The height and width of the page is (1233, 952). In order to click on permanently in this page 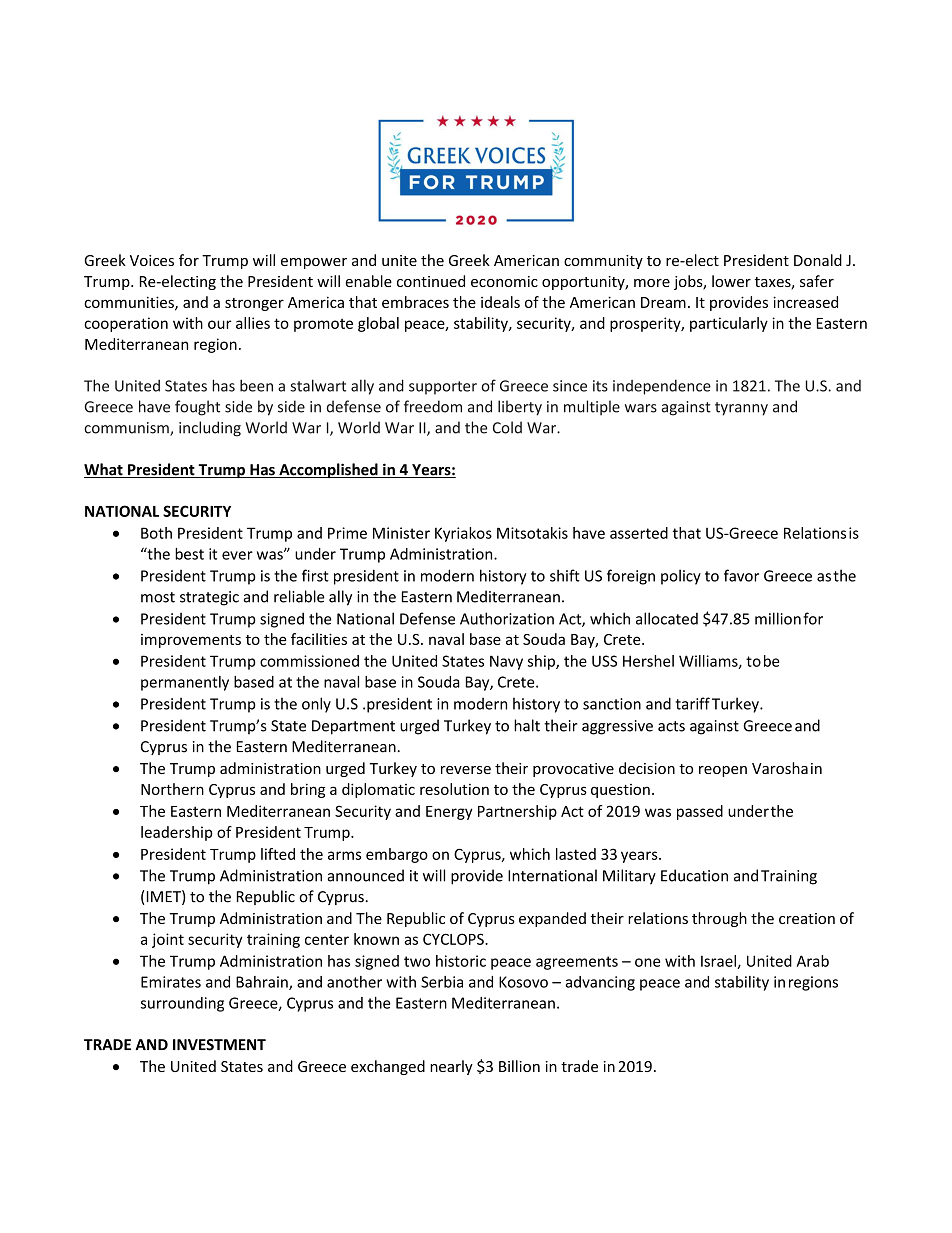, I will do `click(185, 683)`.
